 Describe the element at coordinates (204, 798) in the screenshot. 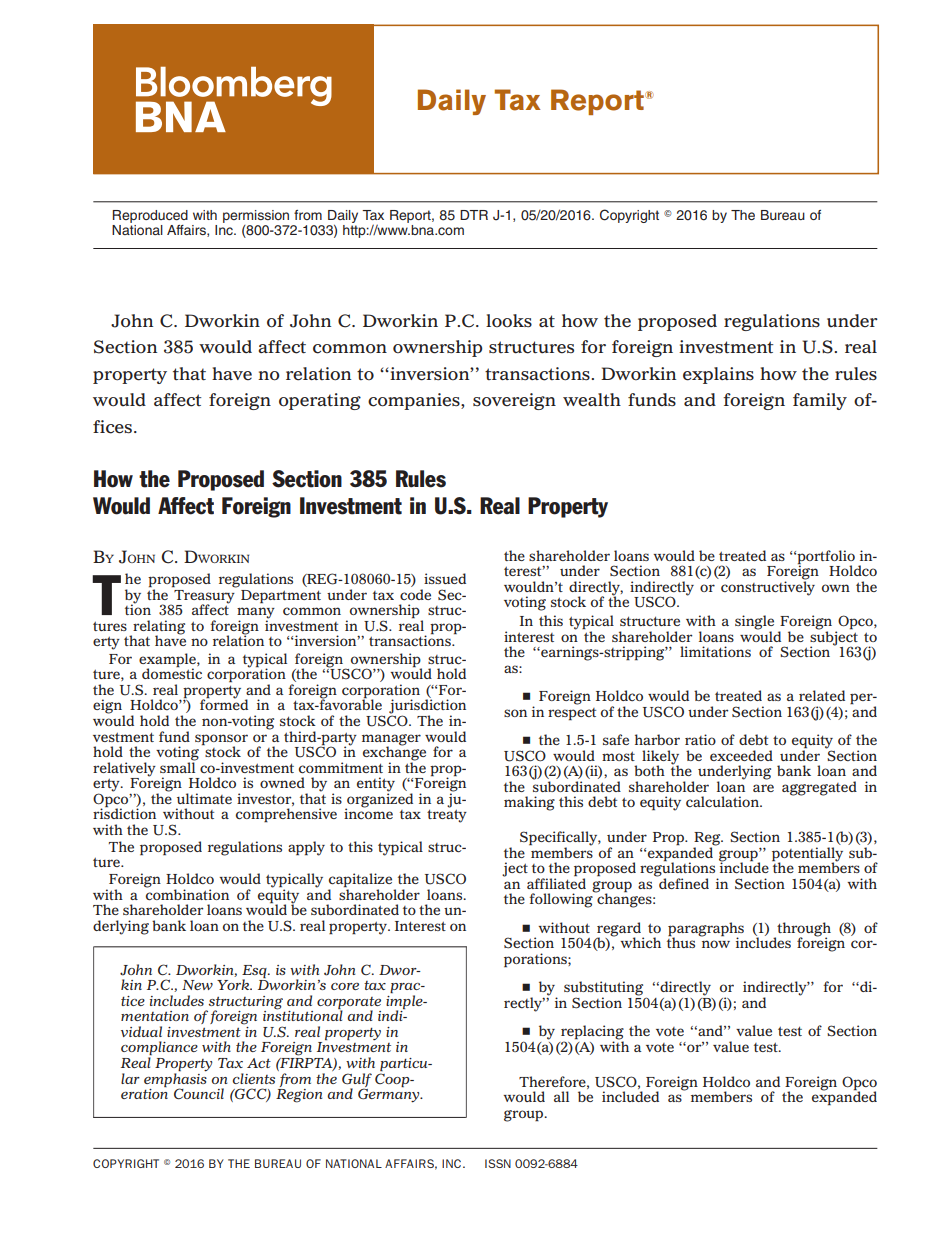

I see `ultimate` at that location.
